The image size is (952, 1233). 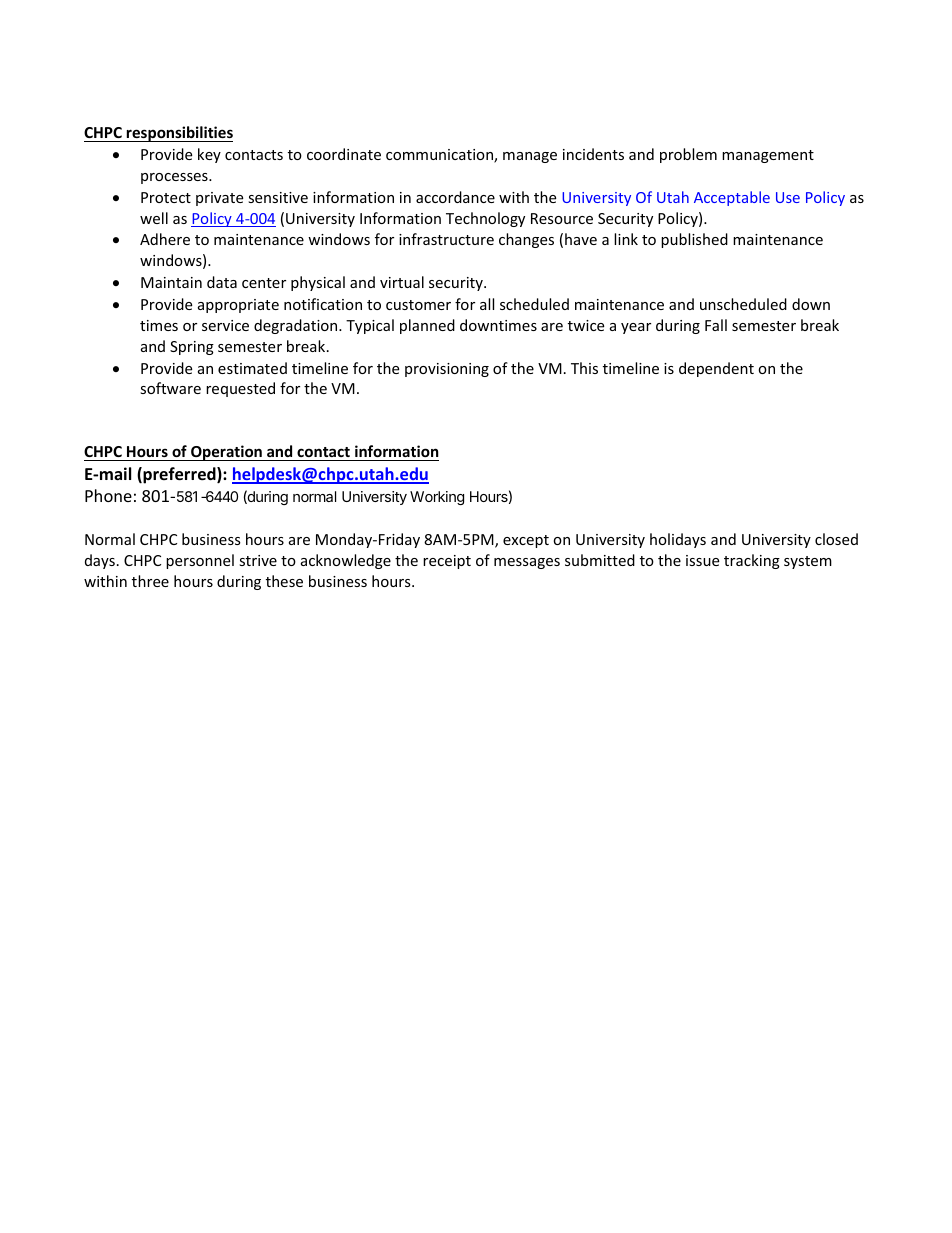 I want to click on receipt, so click(x=447, y=562).
